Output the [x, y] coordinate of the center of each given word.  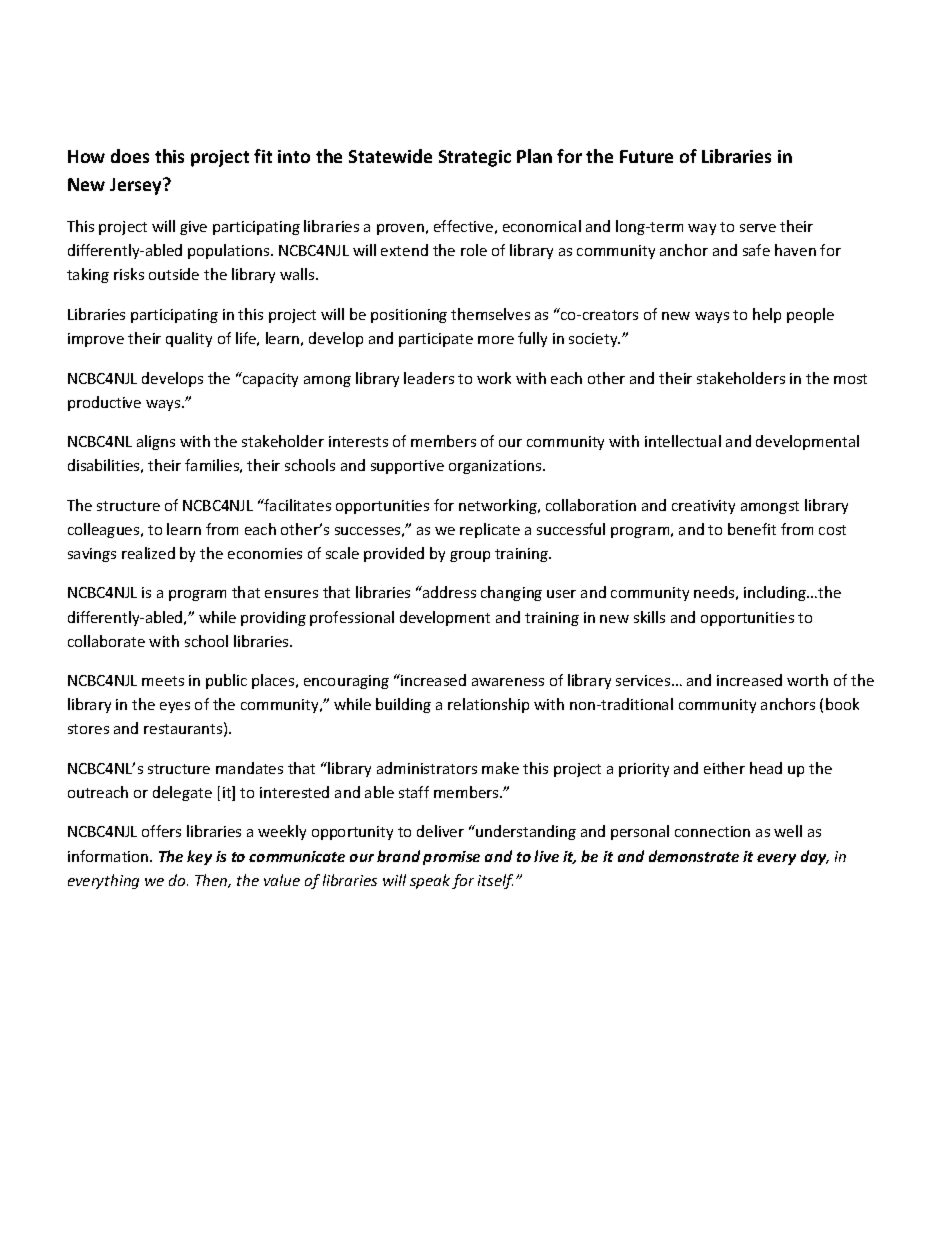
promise [451, 858]
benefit [752, 529]
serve [758, 228]
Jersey [137, 186]
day [815, 857]
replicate [490, 530]
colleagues [105, 530]
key [199, 857]
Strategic [475, 158]
